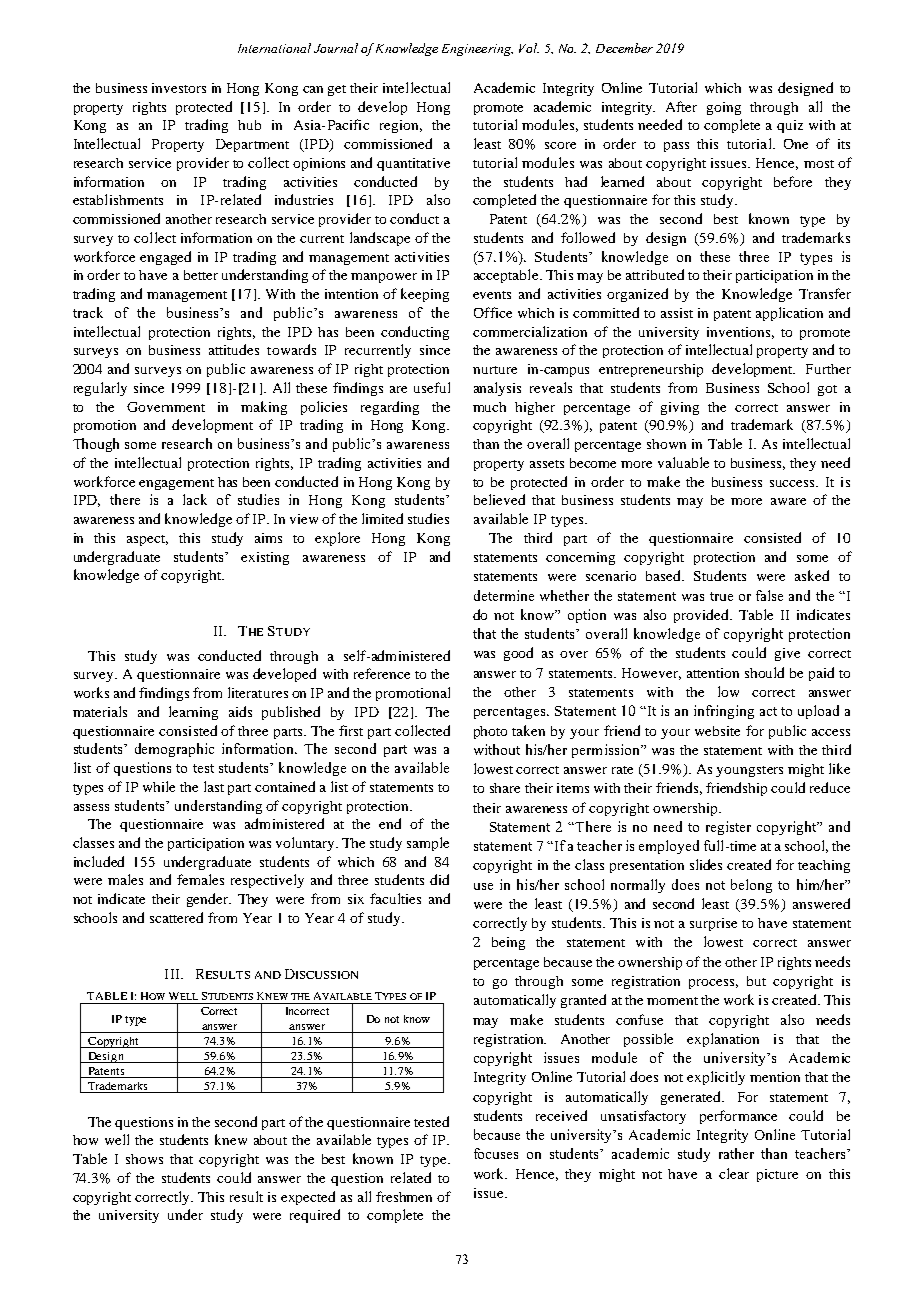 Image resolution: width=924 pixels, height=1308 pixels. What do you see at coordinates (193, 713) in the document?
I see `learning` at bounding box center [193, 713].
